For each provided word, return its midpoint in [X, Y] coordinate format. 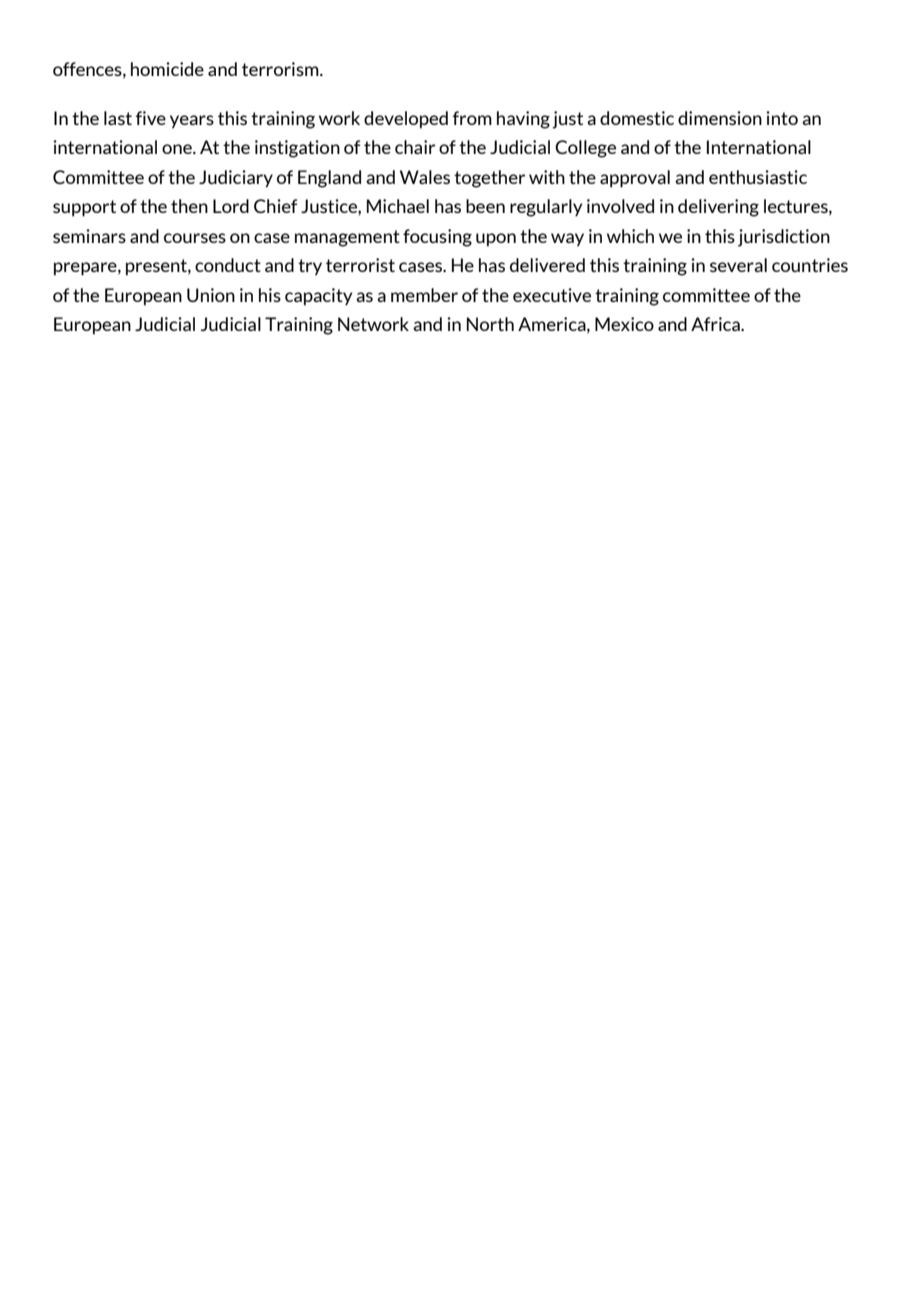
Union [211, 295]
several [738, 265]
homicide [167, 69]
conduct [228, 265]
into [782, 118]
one [178, 149]
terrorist [360, 265]
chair [415, 147]
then [189, 206]
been [485, 206]
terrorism [281, 69]
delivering [718, 208]
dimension [720, 118]
